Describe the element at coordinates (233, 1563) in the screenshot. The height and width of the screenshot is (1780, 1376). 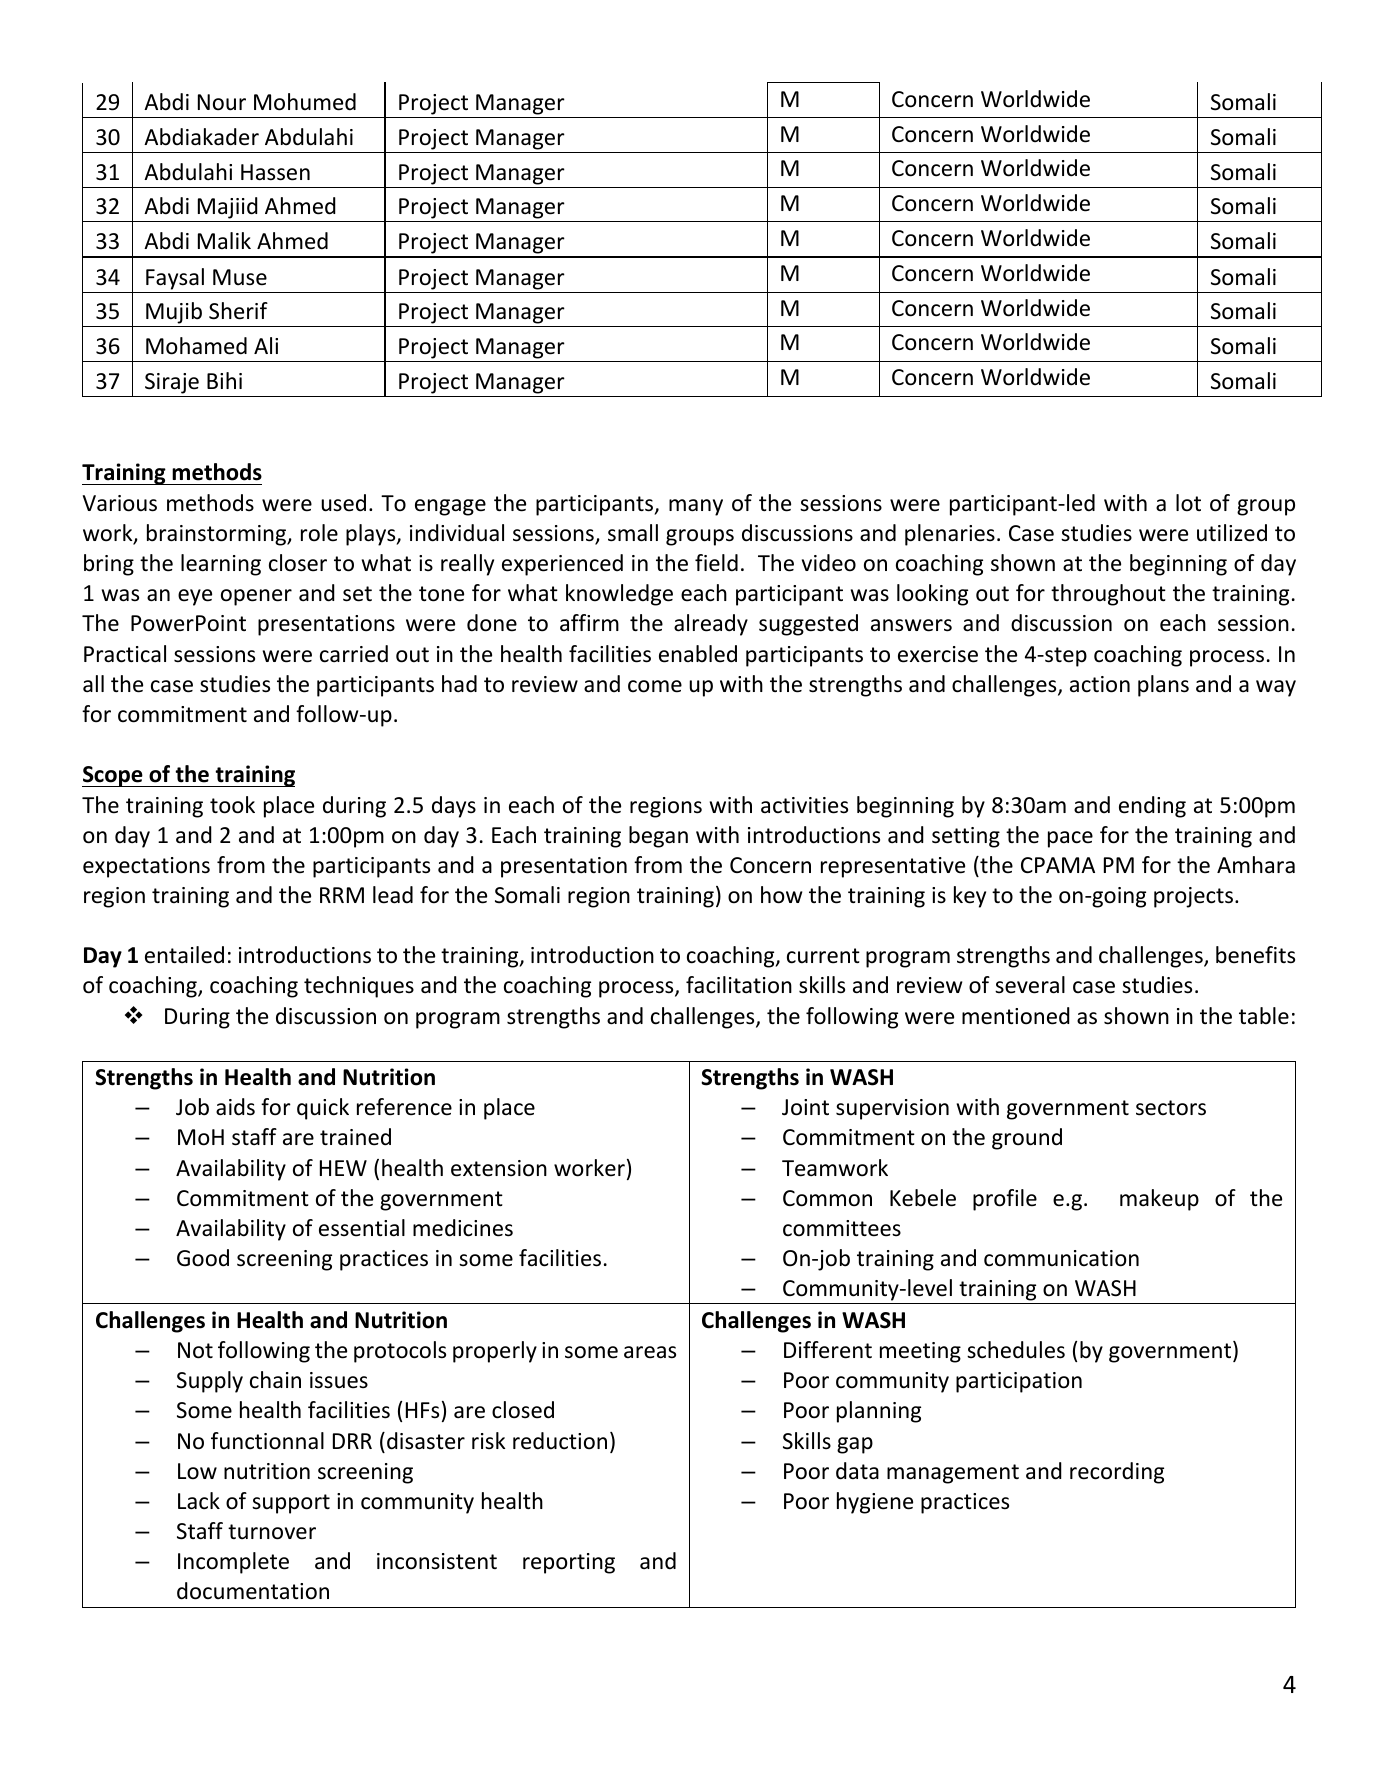
I see `Incomplete` at that location.
